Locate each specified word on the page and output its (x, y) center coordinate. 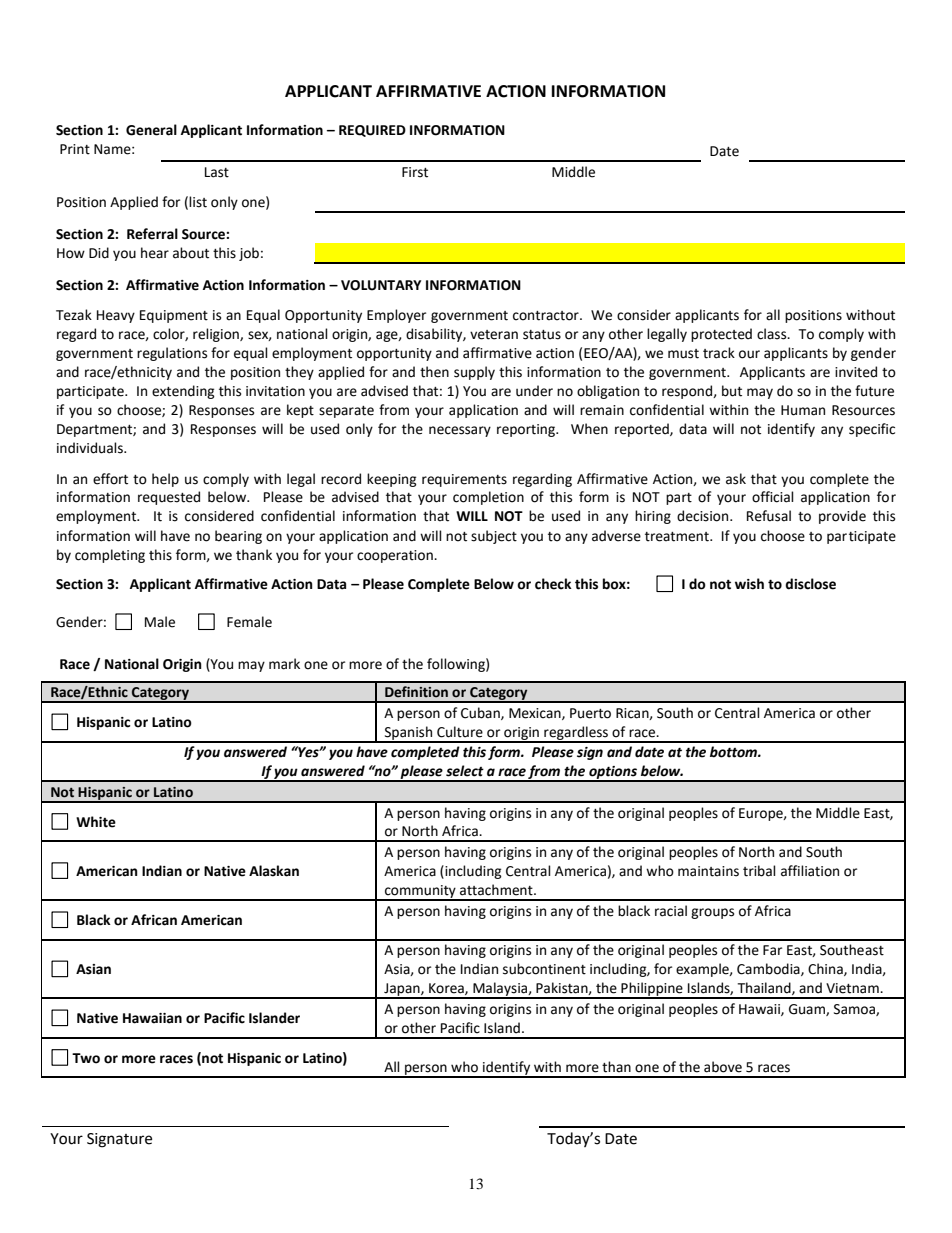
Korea (447, 989)
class (773, 334)
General (151, 130)
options (613, 774)
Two (86, 1058)
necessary (460, 431)
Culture (460, 732)
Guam (808, 1010)
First (415, 172)
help (165, 480)
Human (803, 410)
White (96, 822)
